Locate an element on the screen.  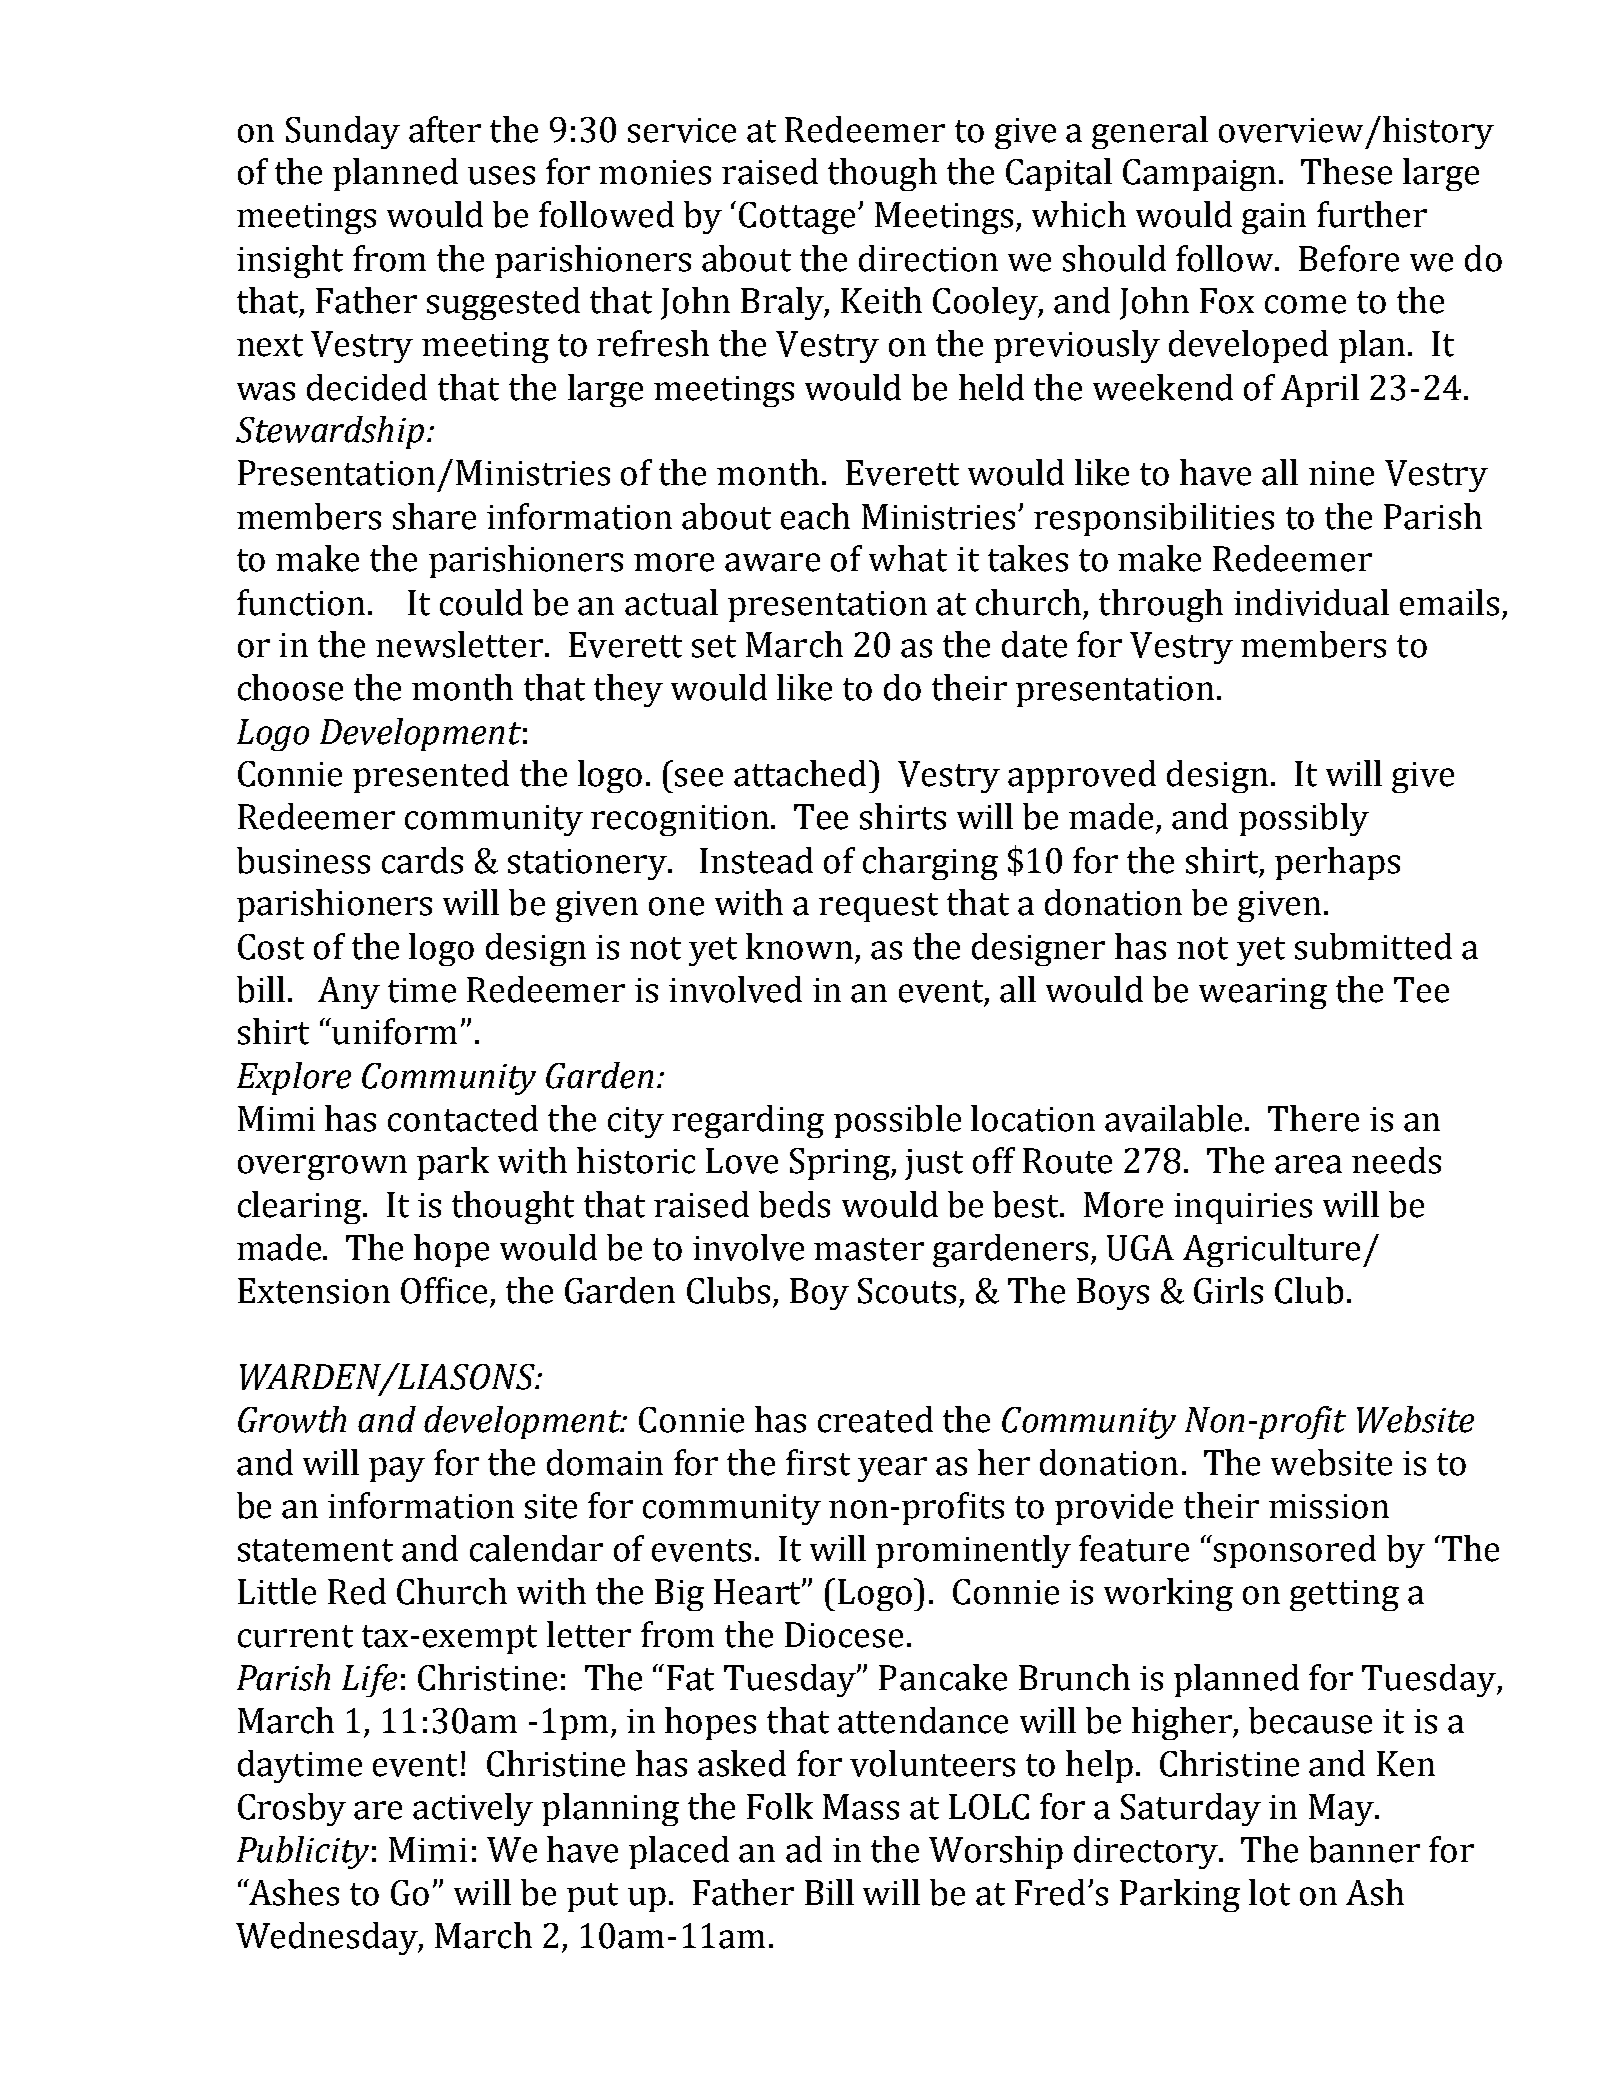
actively is located at coordinates (473, 1809).
